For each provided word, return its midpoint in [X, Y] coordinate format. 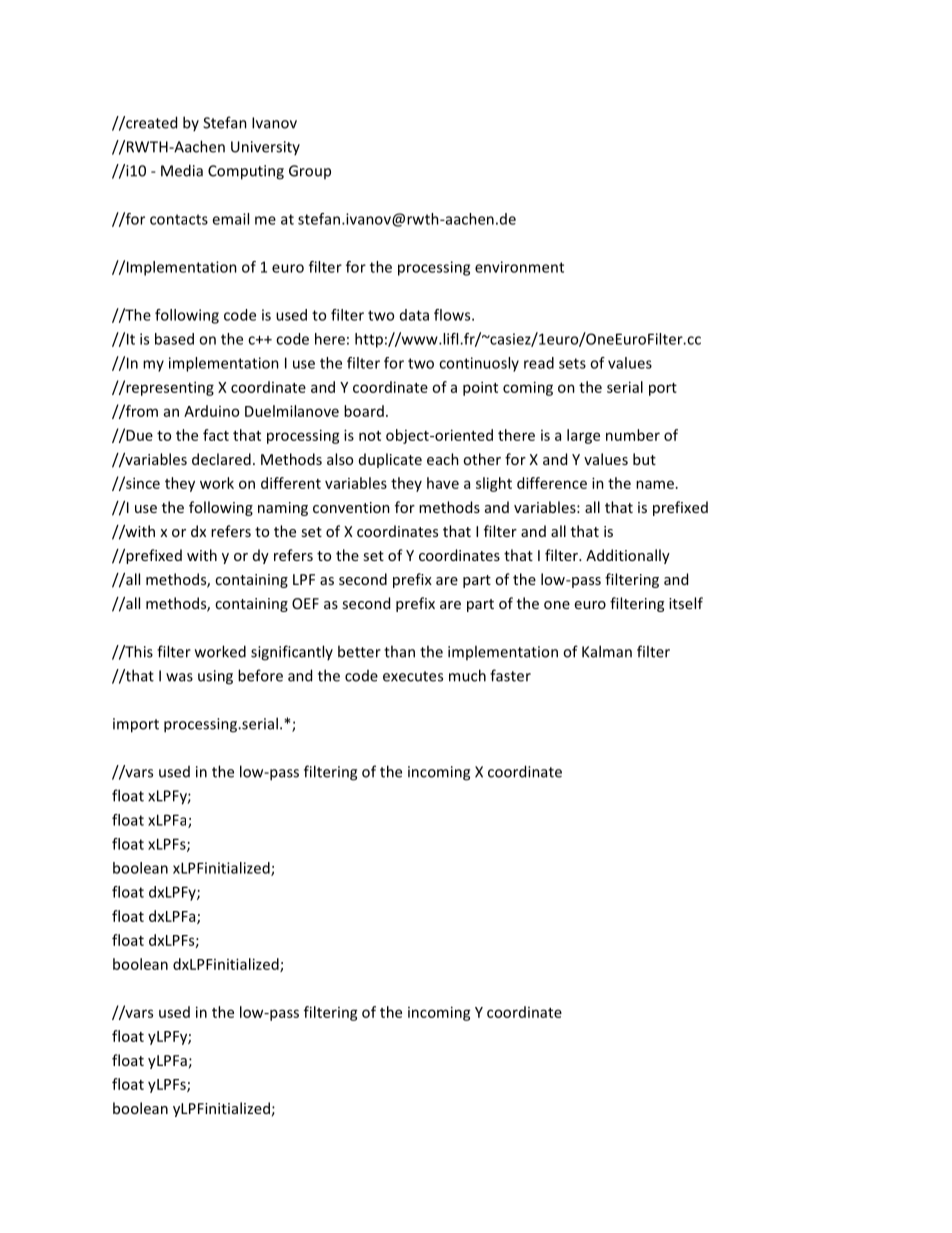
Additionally [628, 556]
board [364, 411]
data [414, 315]
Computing [246, 172]
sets [572, 363]
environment [519, 267]
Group [310, 172]
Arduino [211, 411]
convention [351, 507]
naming [283, 509]
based [174, 339]
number [633, 435]
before [260, 675]
